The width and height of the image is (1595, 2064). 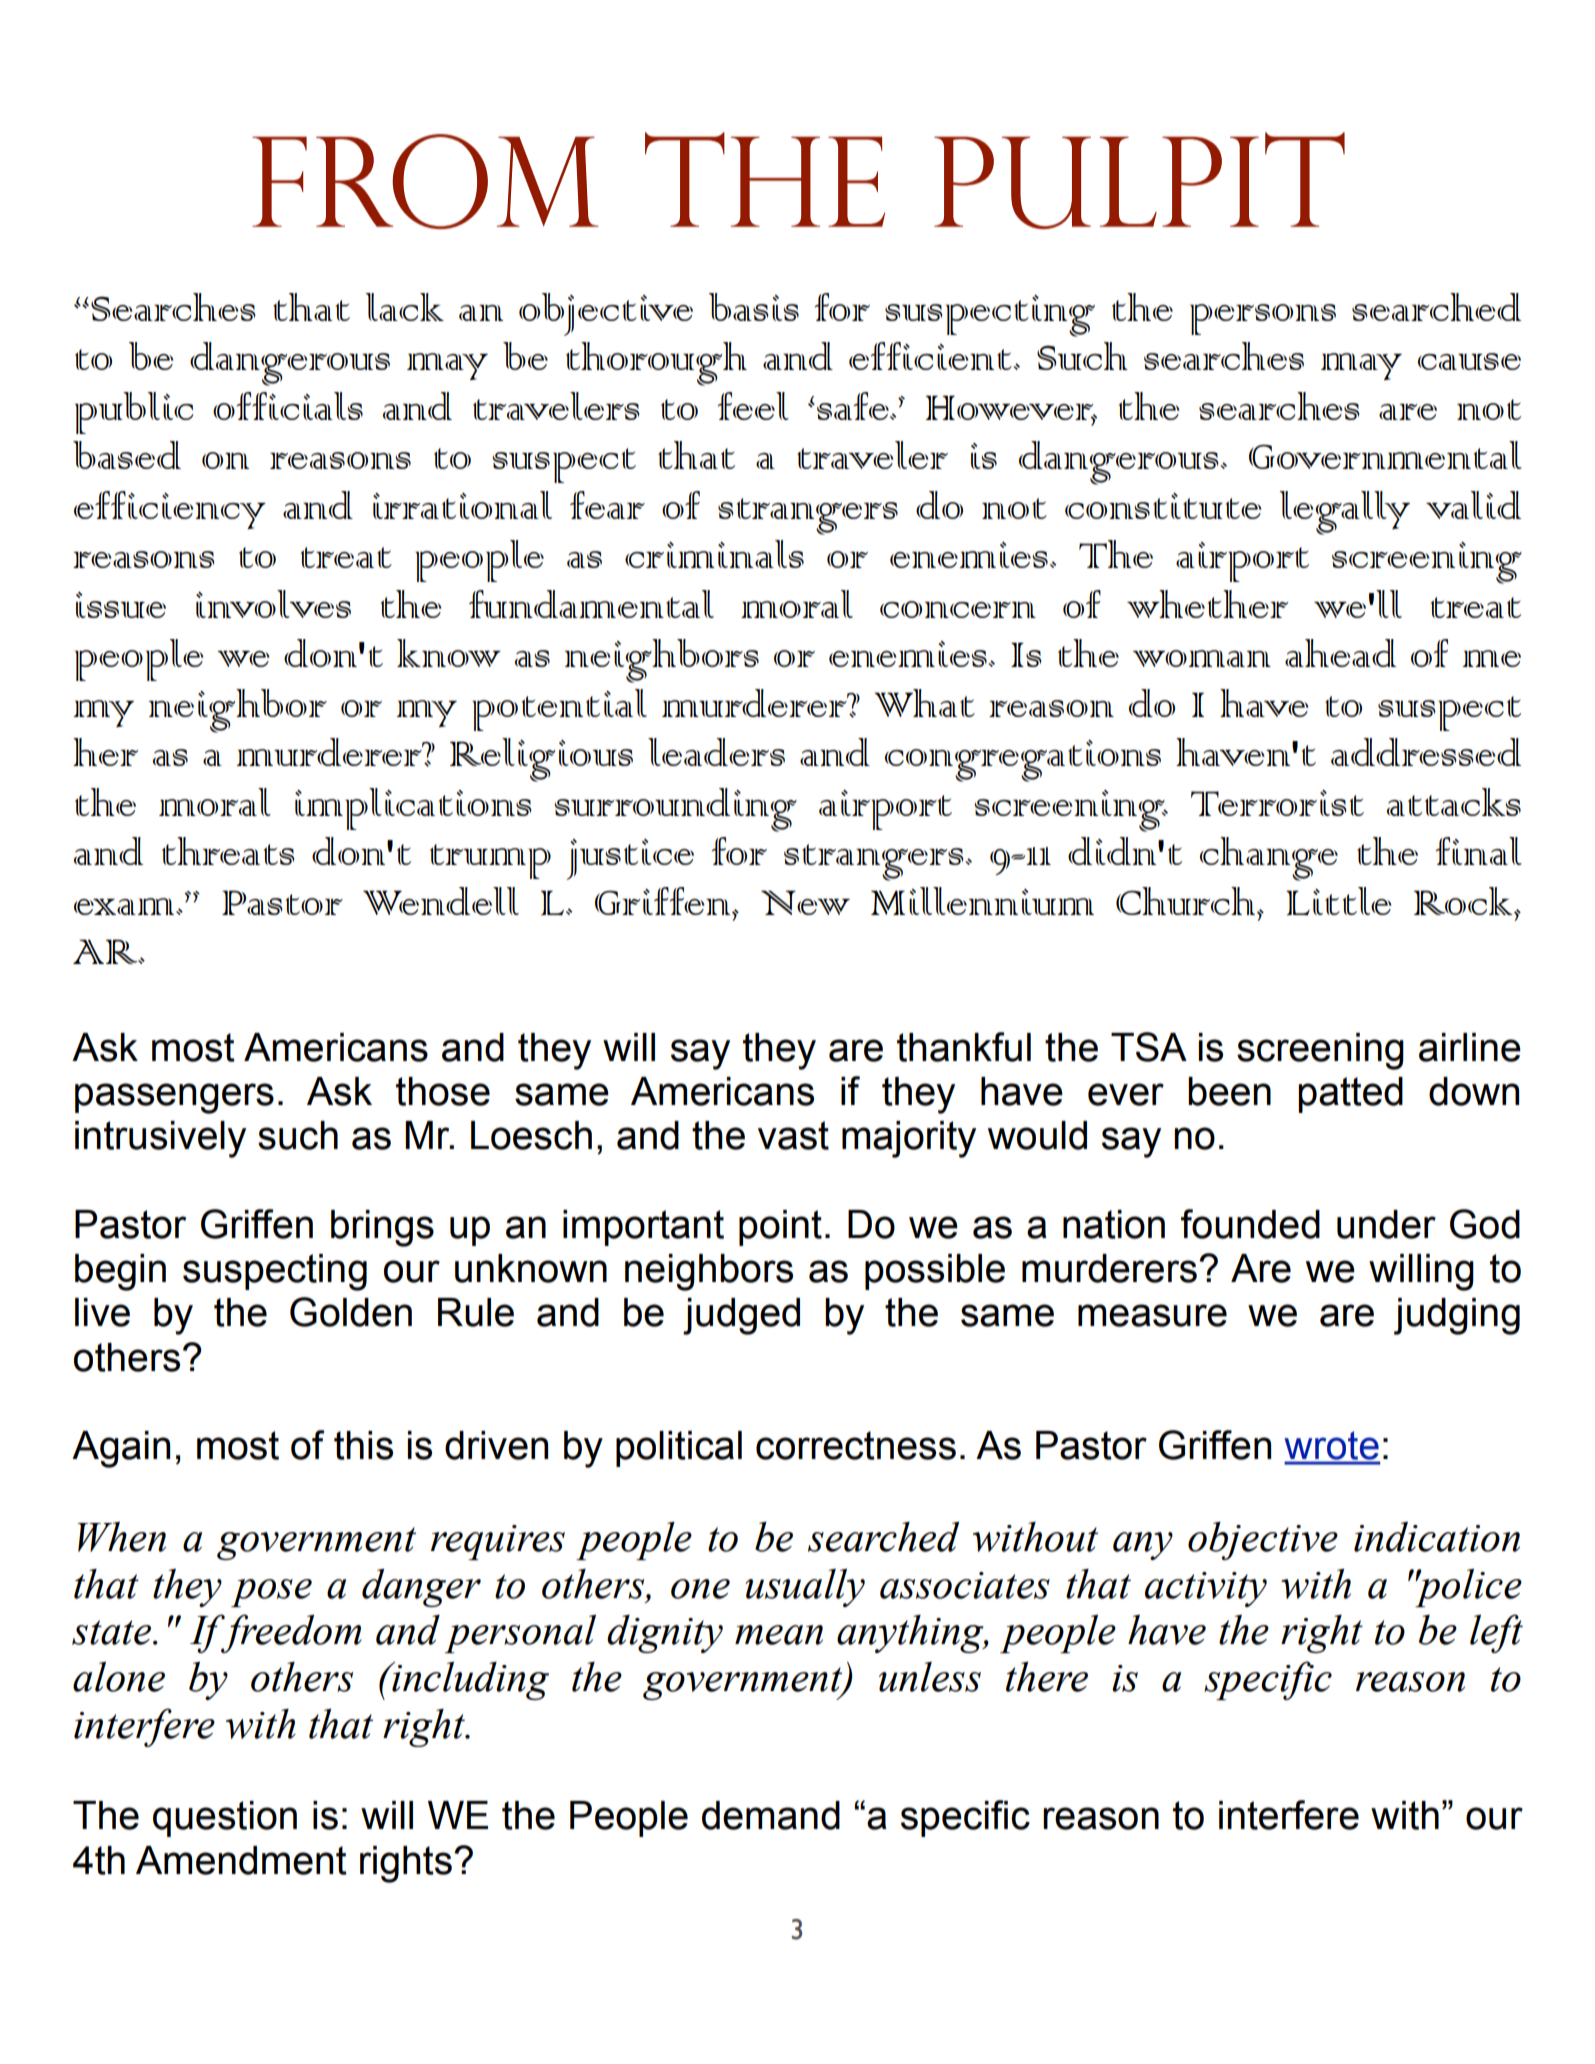 I want to click on basis, so click(x=754, y=307).
